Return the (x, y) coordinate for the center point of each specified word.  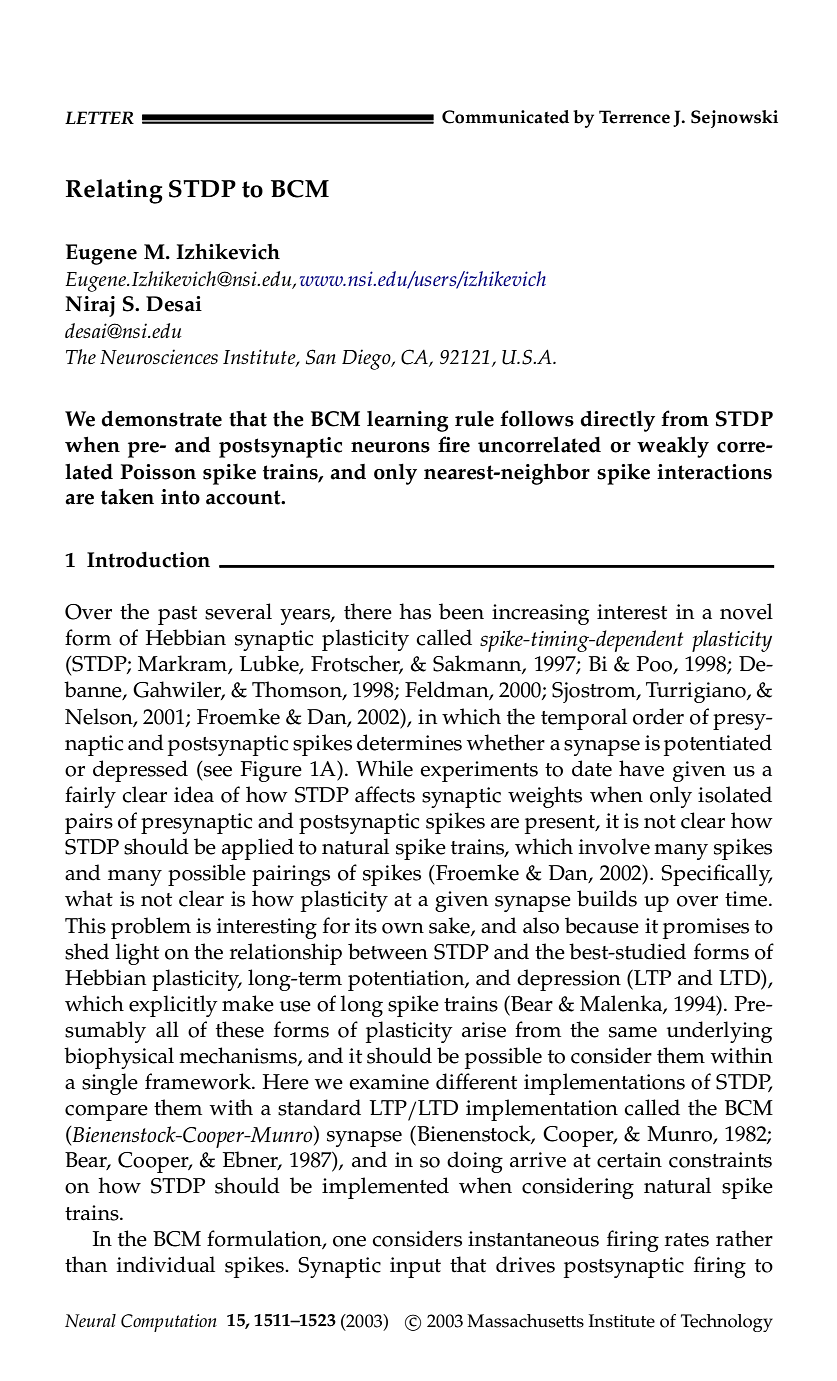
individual (166, 1264)
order (658, 716)
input (415, 1267)
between (388, 951)
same (633, 1032)
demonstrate (161, 418)
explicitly (173, 1006)
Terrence (634, 117)
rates (687, 1240)
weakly (673, 447)
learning (407, 421)
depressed (140, 771)
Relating (114, 191)
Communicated (505, 117)
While (384, 768)
